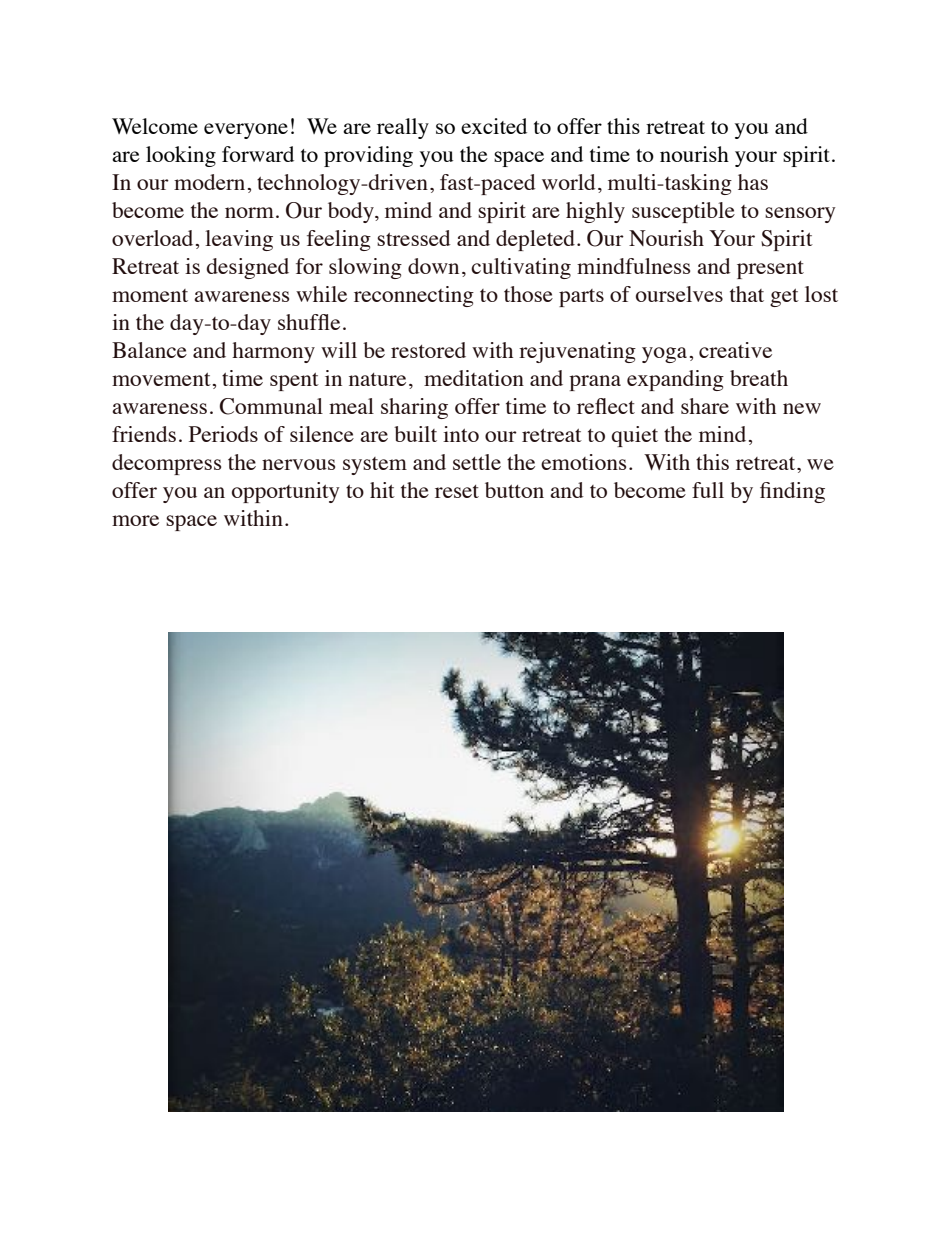 The image size is (952, 1233). I want to click on everyone, so click(246, 131).
